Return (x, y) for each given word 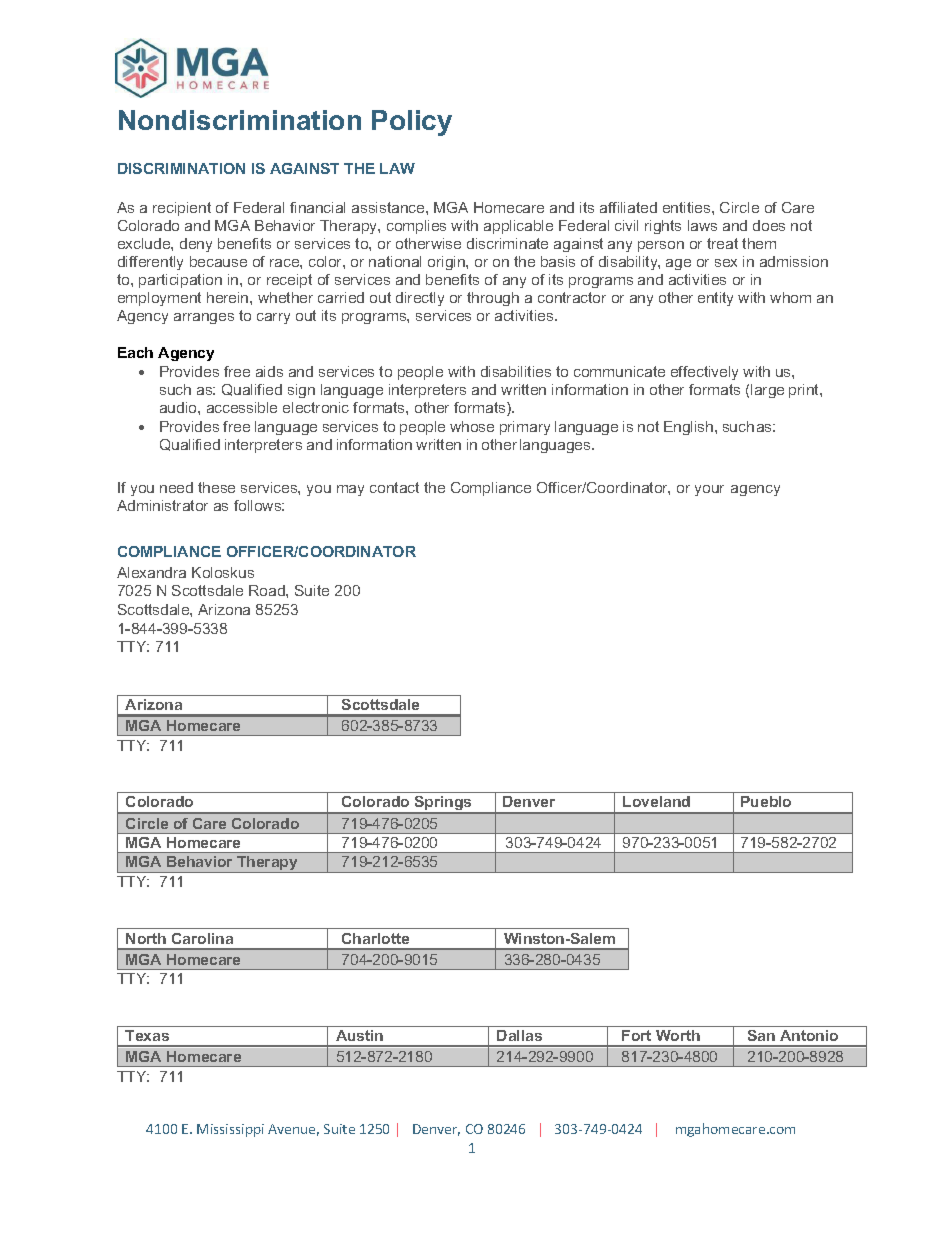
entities (688, 207)
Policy (412, 123)
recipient (182, 209)
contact (394, 487)
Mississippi (230, 1130)
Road (268, 590)
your (709, 490)
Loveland (656, 801)
